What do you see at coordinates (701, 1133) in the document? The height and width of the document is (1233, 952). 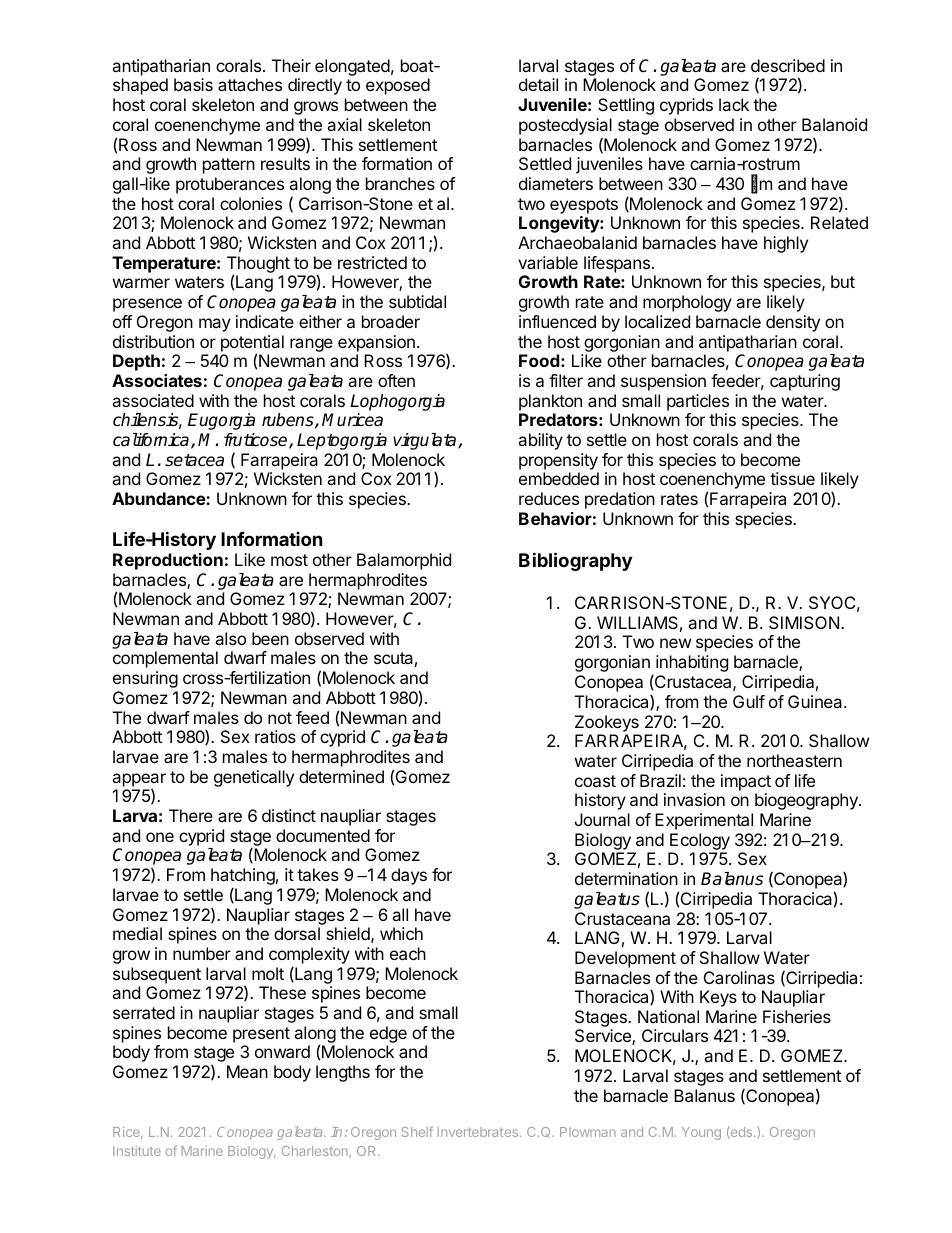 I see `Young` at bounding box center [701, 1133].
